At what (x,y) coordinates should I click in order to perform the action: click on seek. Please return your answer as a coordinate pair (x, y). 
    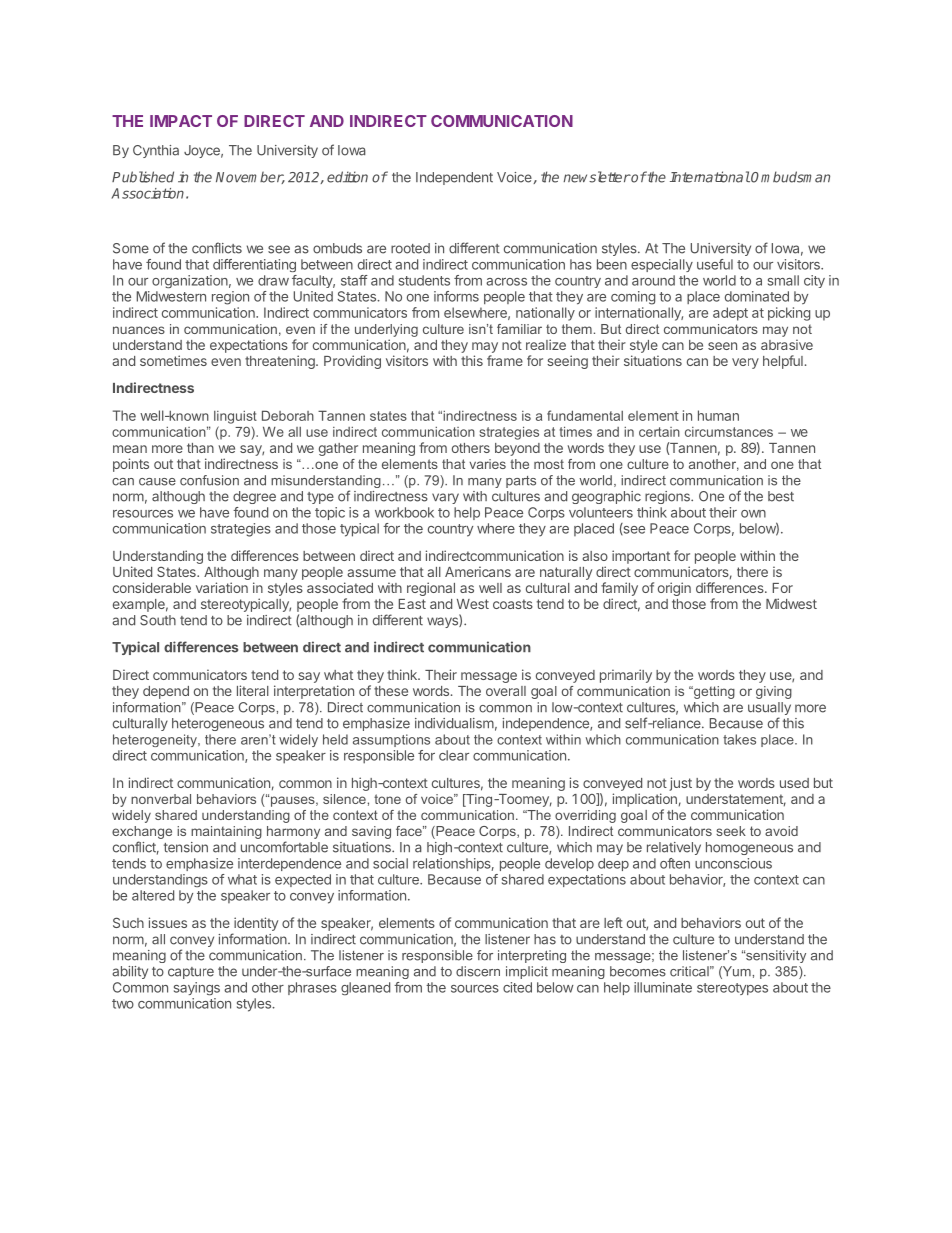
    Looking at the image, I should click on (731, 831).
